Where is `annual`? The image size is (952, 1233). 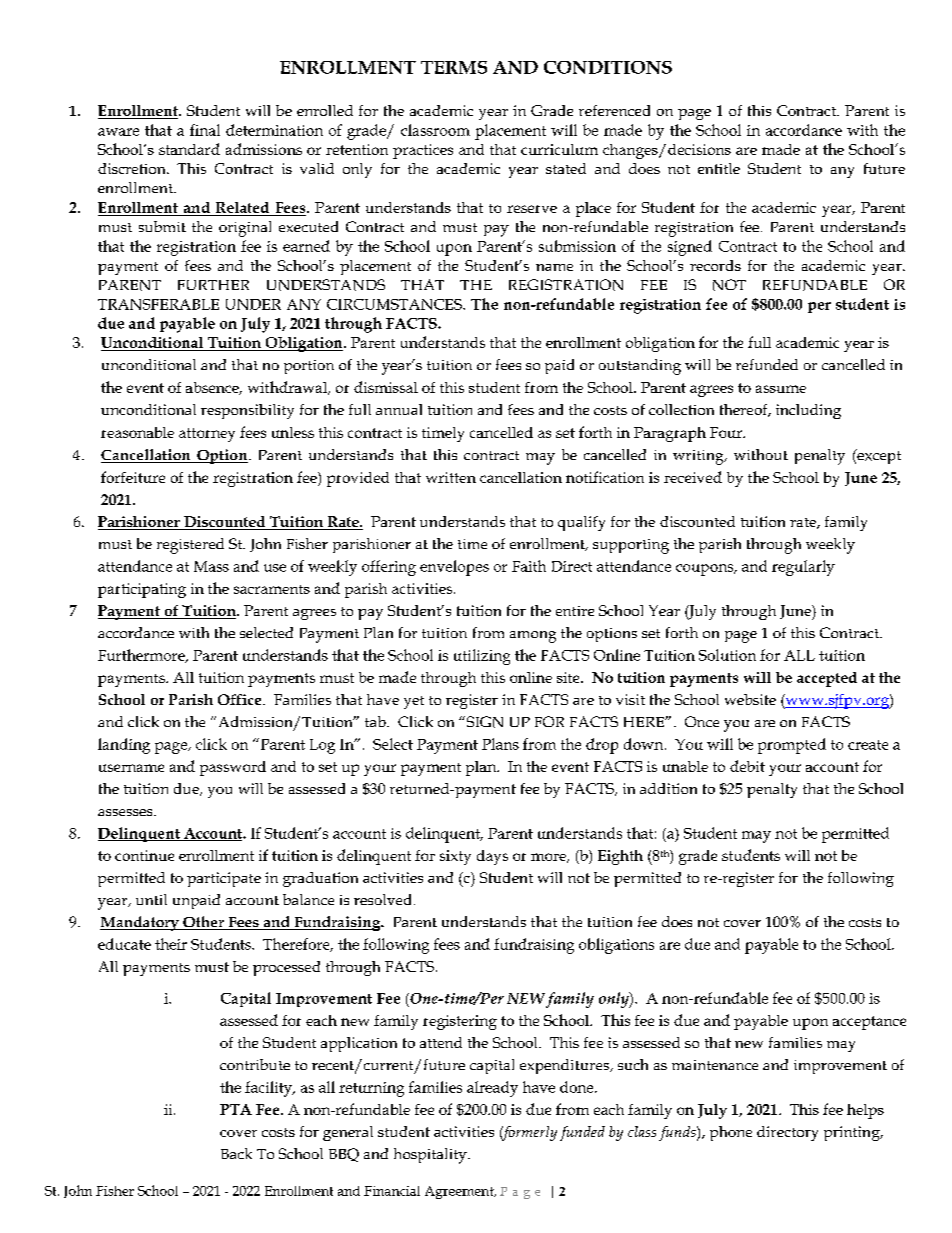 annual is located at coordinates (399, 409).
